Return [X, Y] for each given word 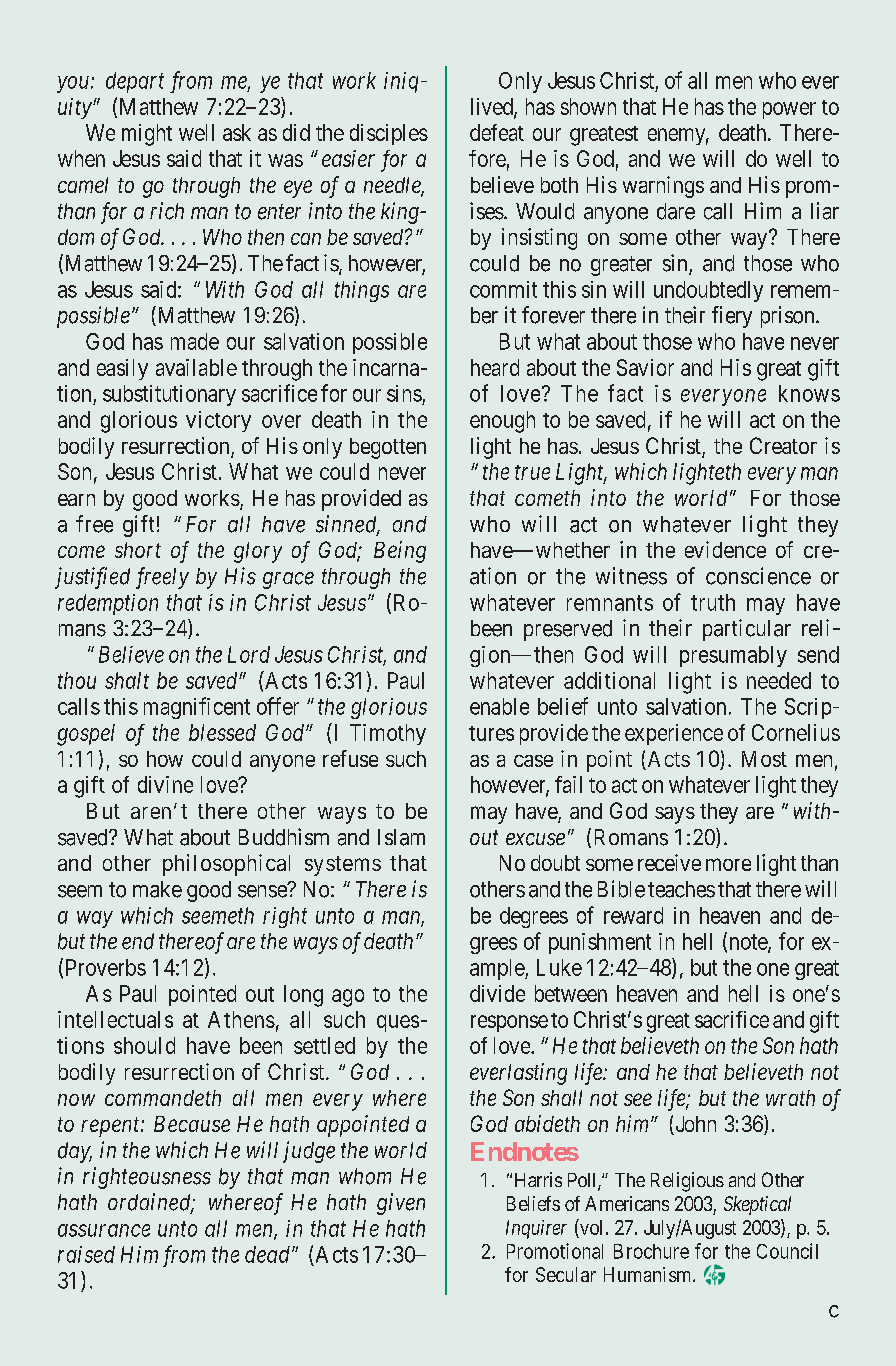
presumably [733, 656]
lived [493, 107]
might [147, 135]
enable [499, 706]
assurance [104, 1230]
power [789, 110]
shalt [127, 680]
